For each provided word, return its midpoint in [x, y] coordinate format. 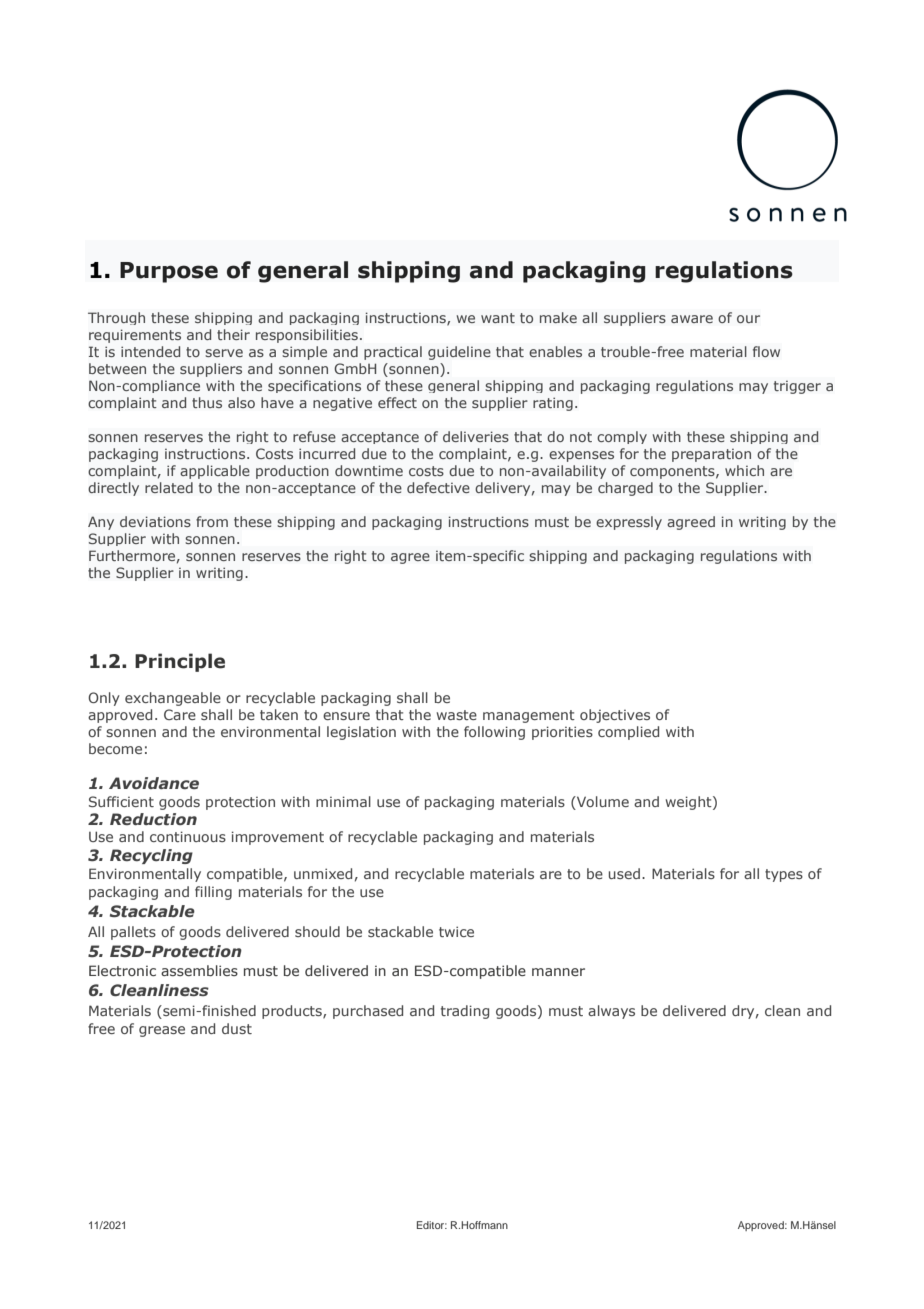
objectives [615, 716]
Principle [180, 662]
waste [457, 715]
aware [692, 319]
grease [162, 1031]
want [498, 318]
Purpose [169, 272]
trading [465, 1012]
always [611, 1012]
